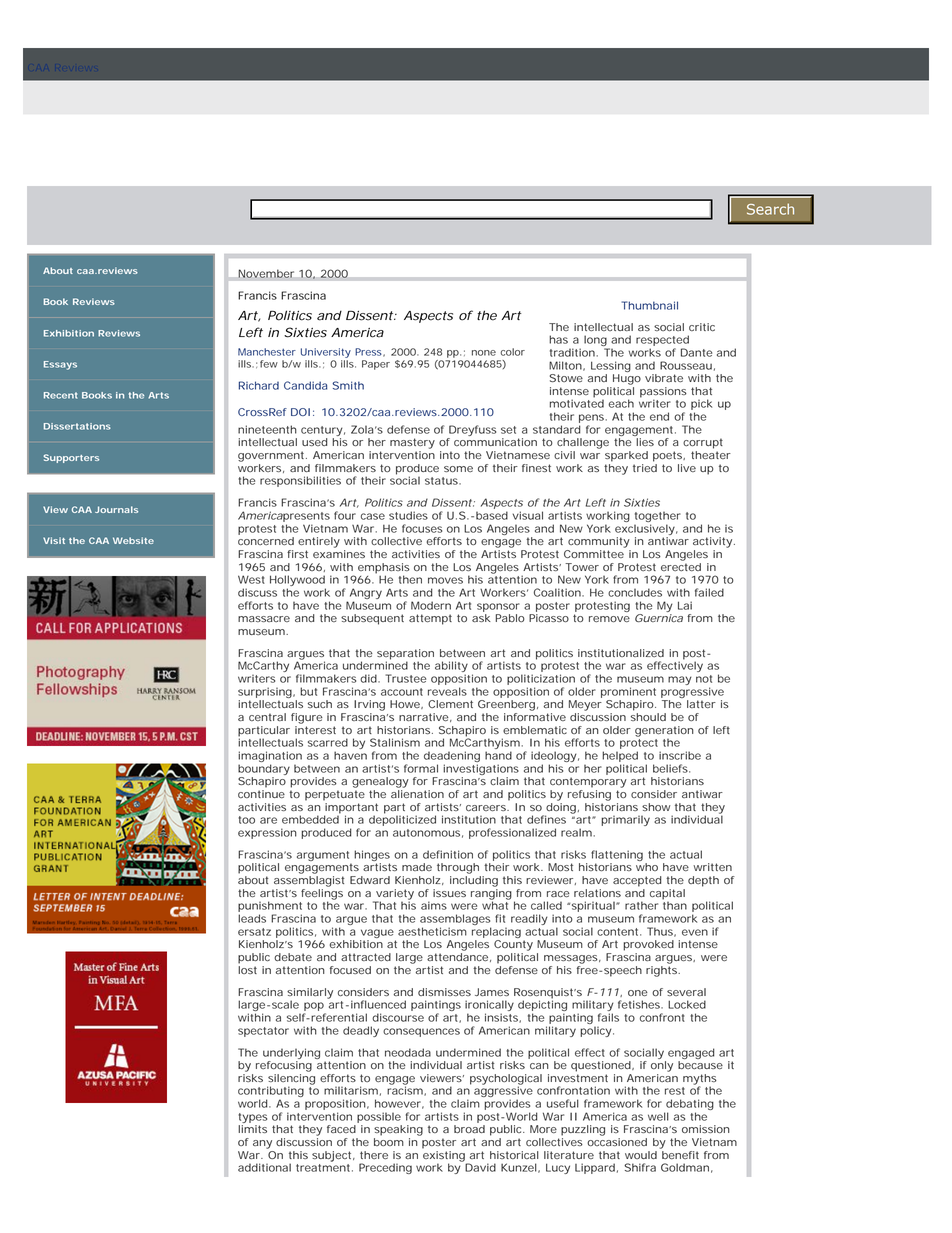  What do you see at coordinates (252, 1129) in the screenshot?
I see `limits` at bounding box center [252, 1129].
